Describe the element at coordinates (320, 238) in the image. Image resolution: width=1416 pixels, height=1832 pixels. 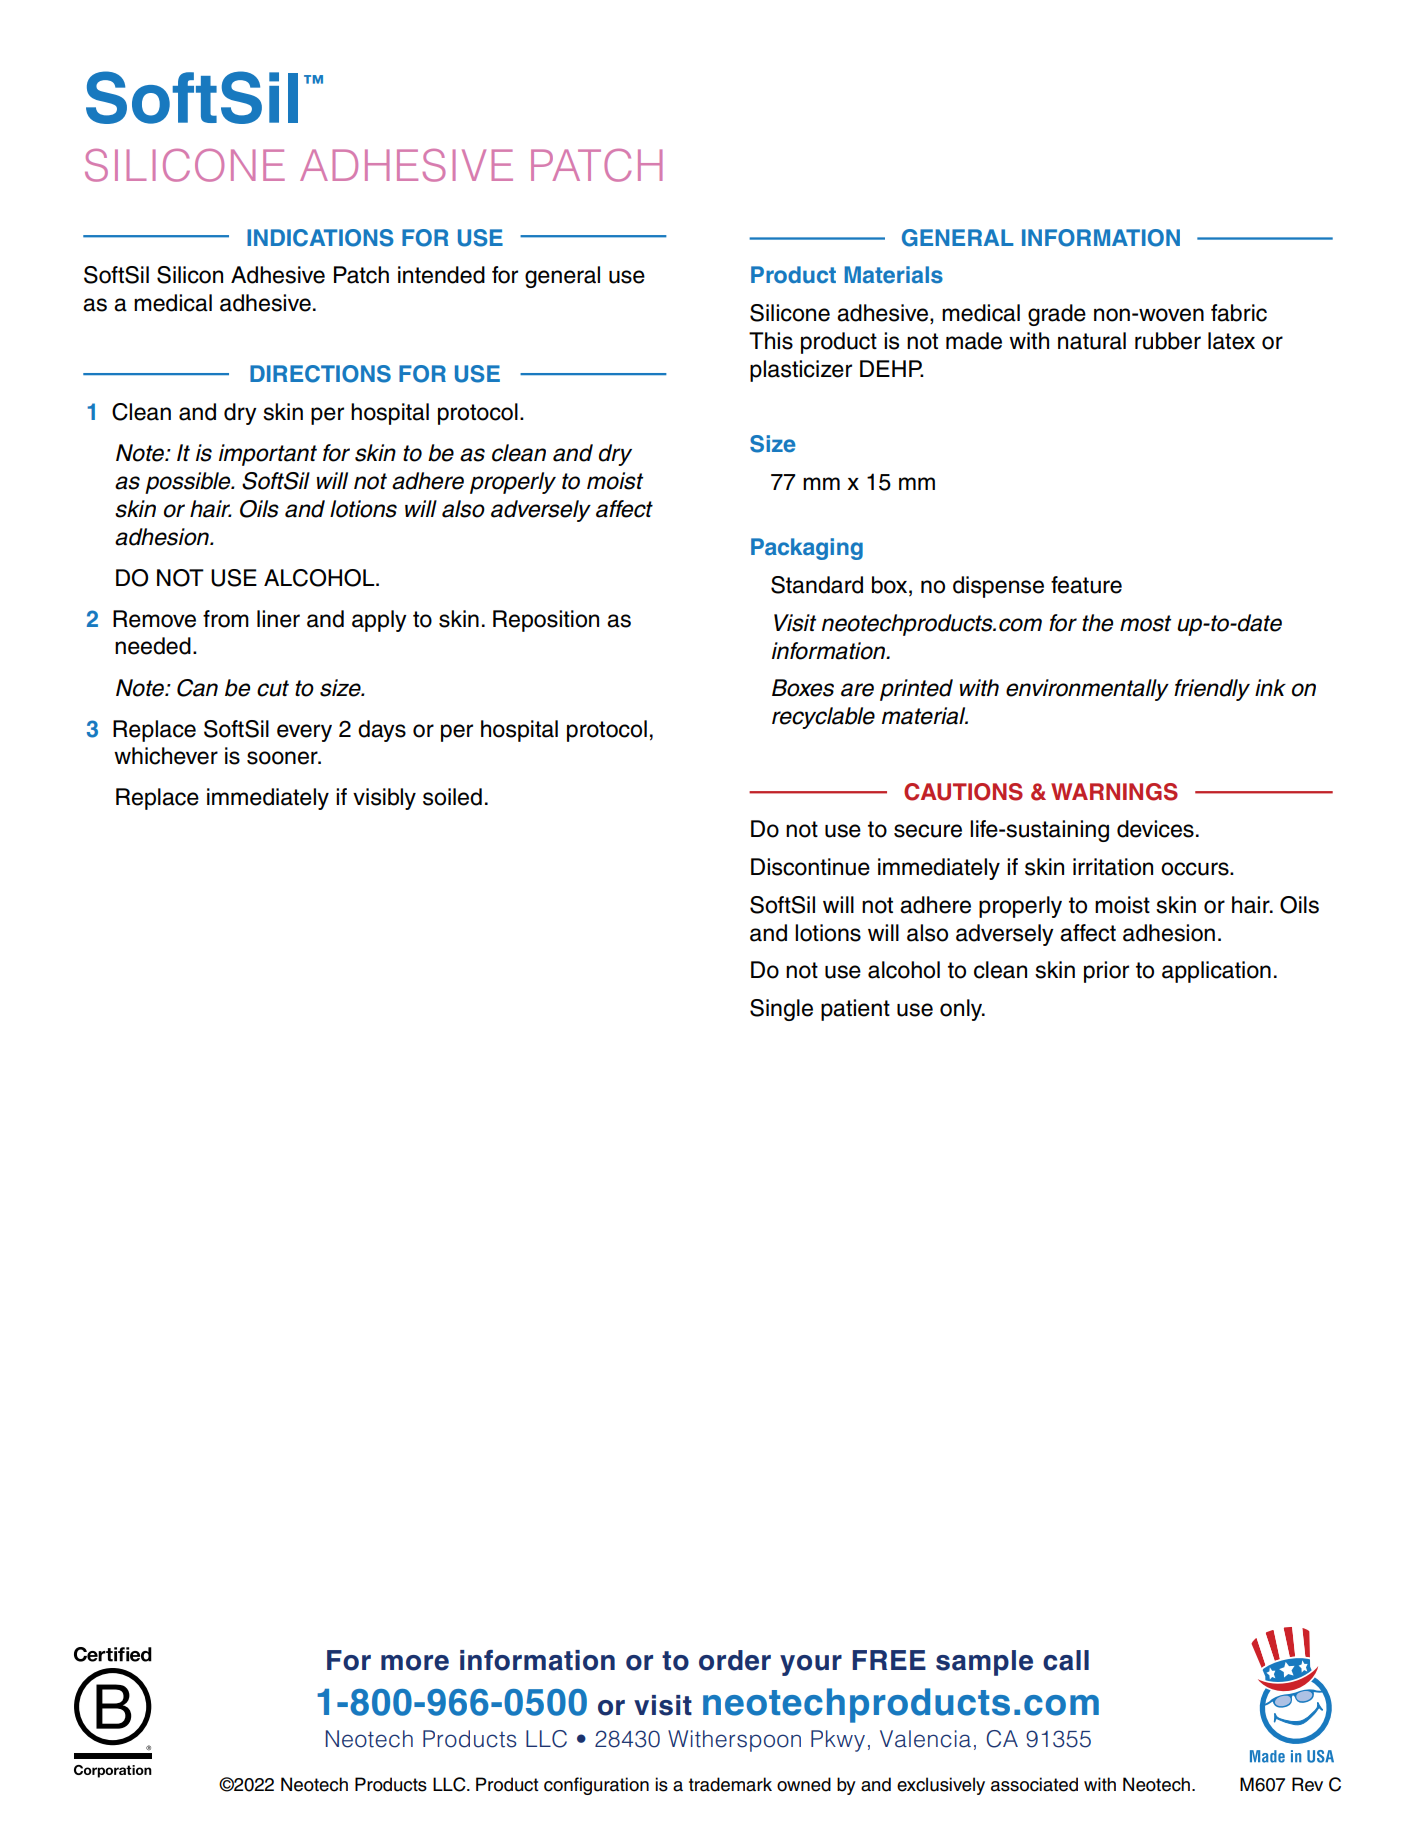
I see `INDICATIONS` at that location.
